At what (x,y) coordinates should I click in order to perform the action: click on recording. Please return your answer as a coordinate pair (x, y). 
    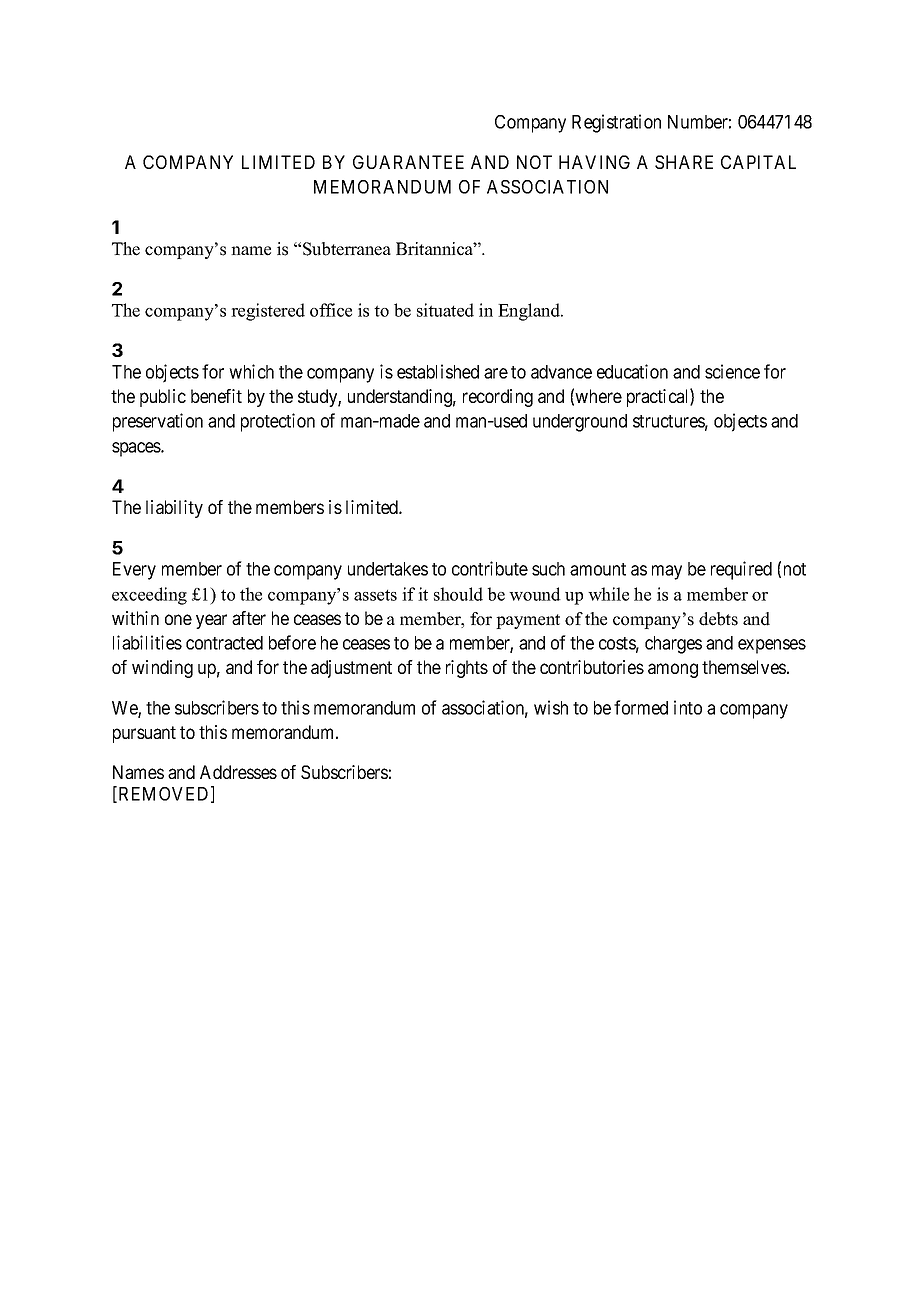
    Looking at the image, I should click on (498, 398).
